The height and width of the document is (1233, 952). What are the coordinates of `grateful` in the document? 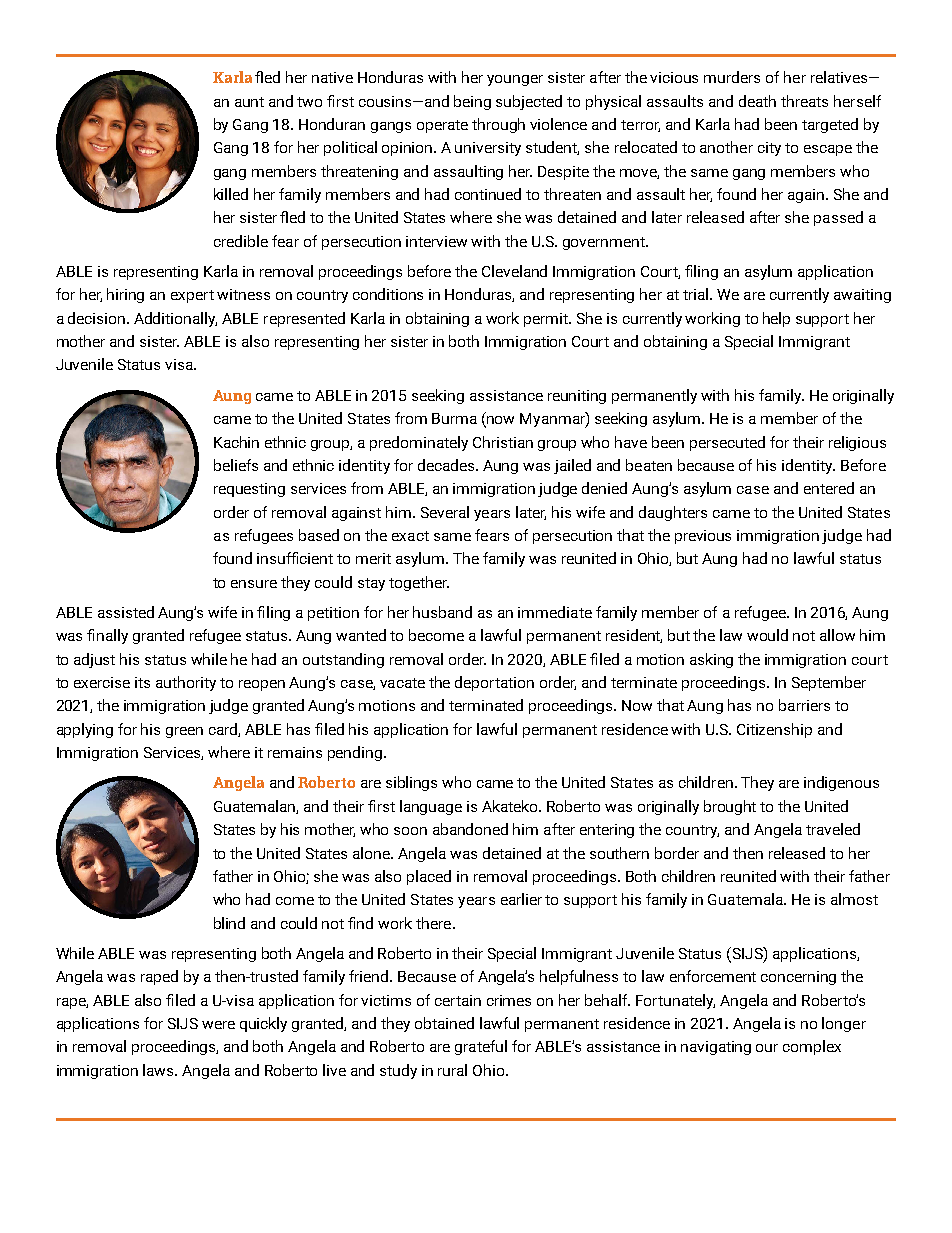 It's located at (481, 1047).
